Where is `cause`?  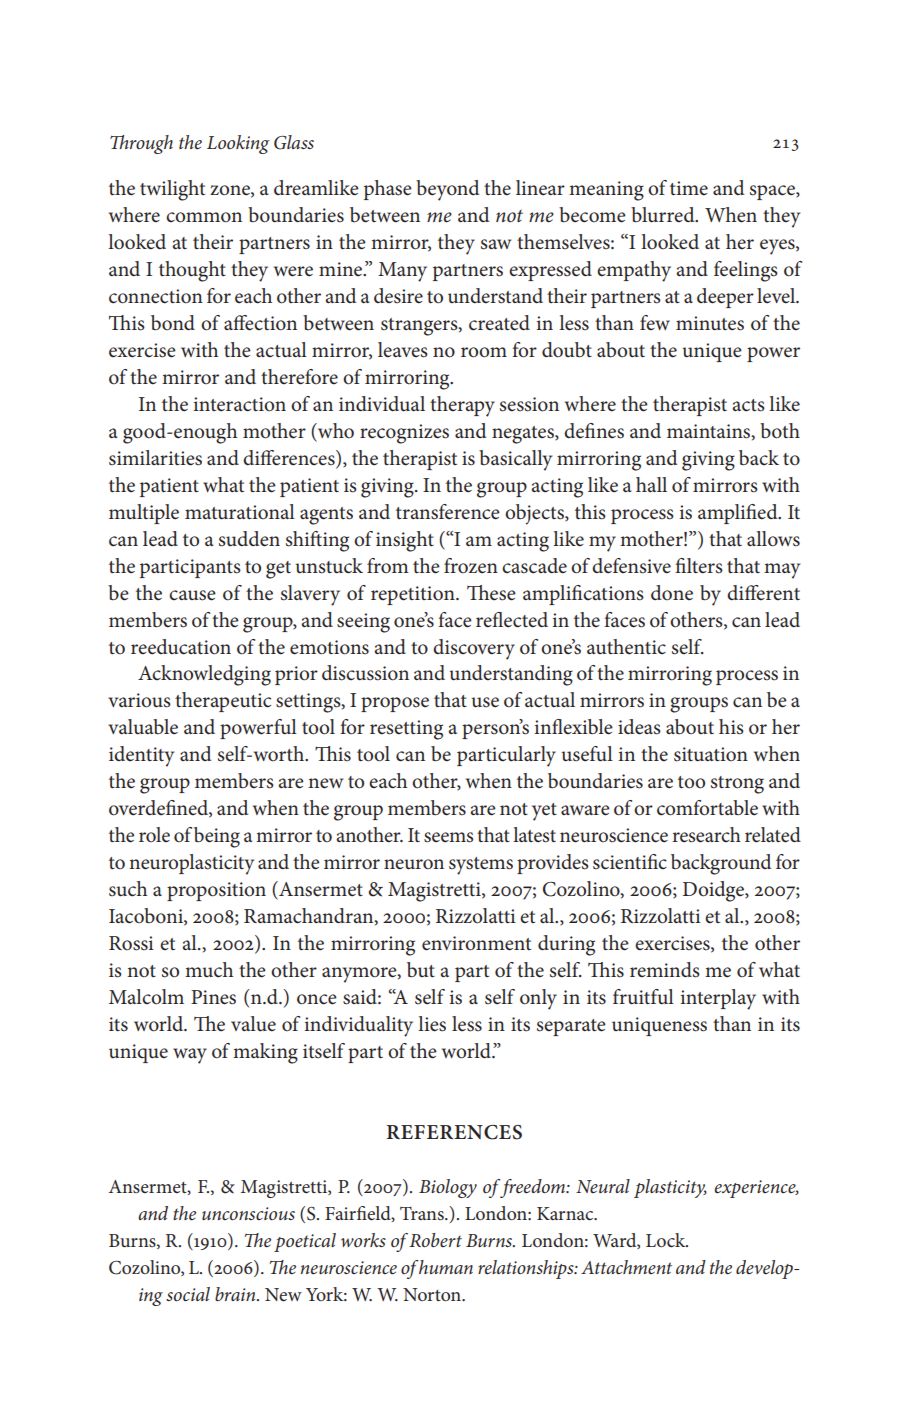
cause is located at coordinates (192, 595).
